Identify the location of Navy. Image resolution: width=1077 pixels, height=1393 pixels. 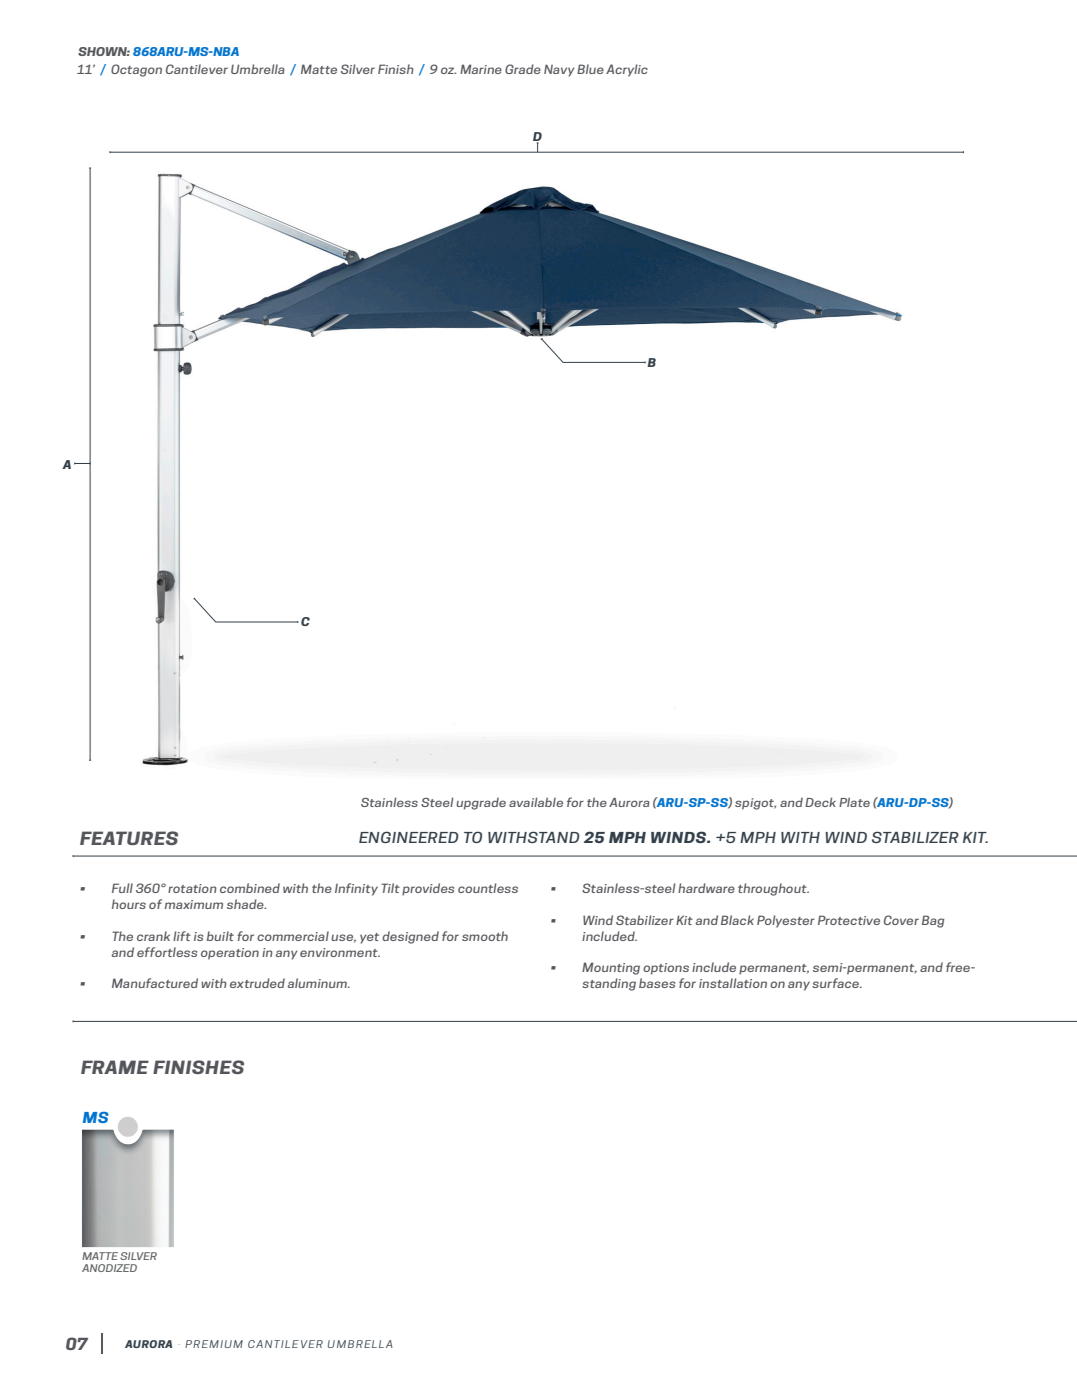
(559, 70).
